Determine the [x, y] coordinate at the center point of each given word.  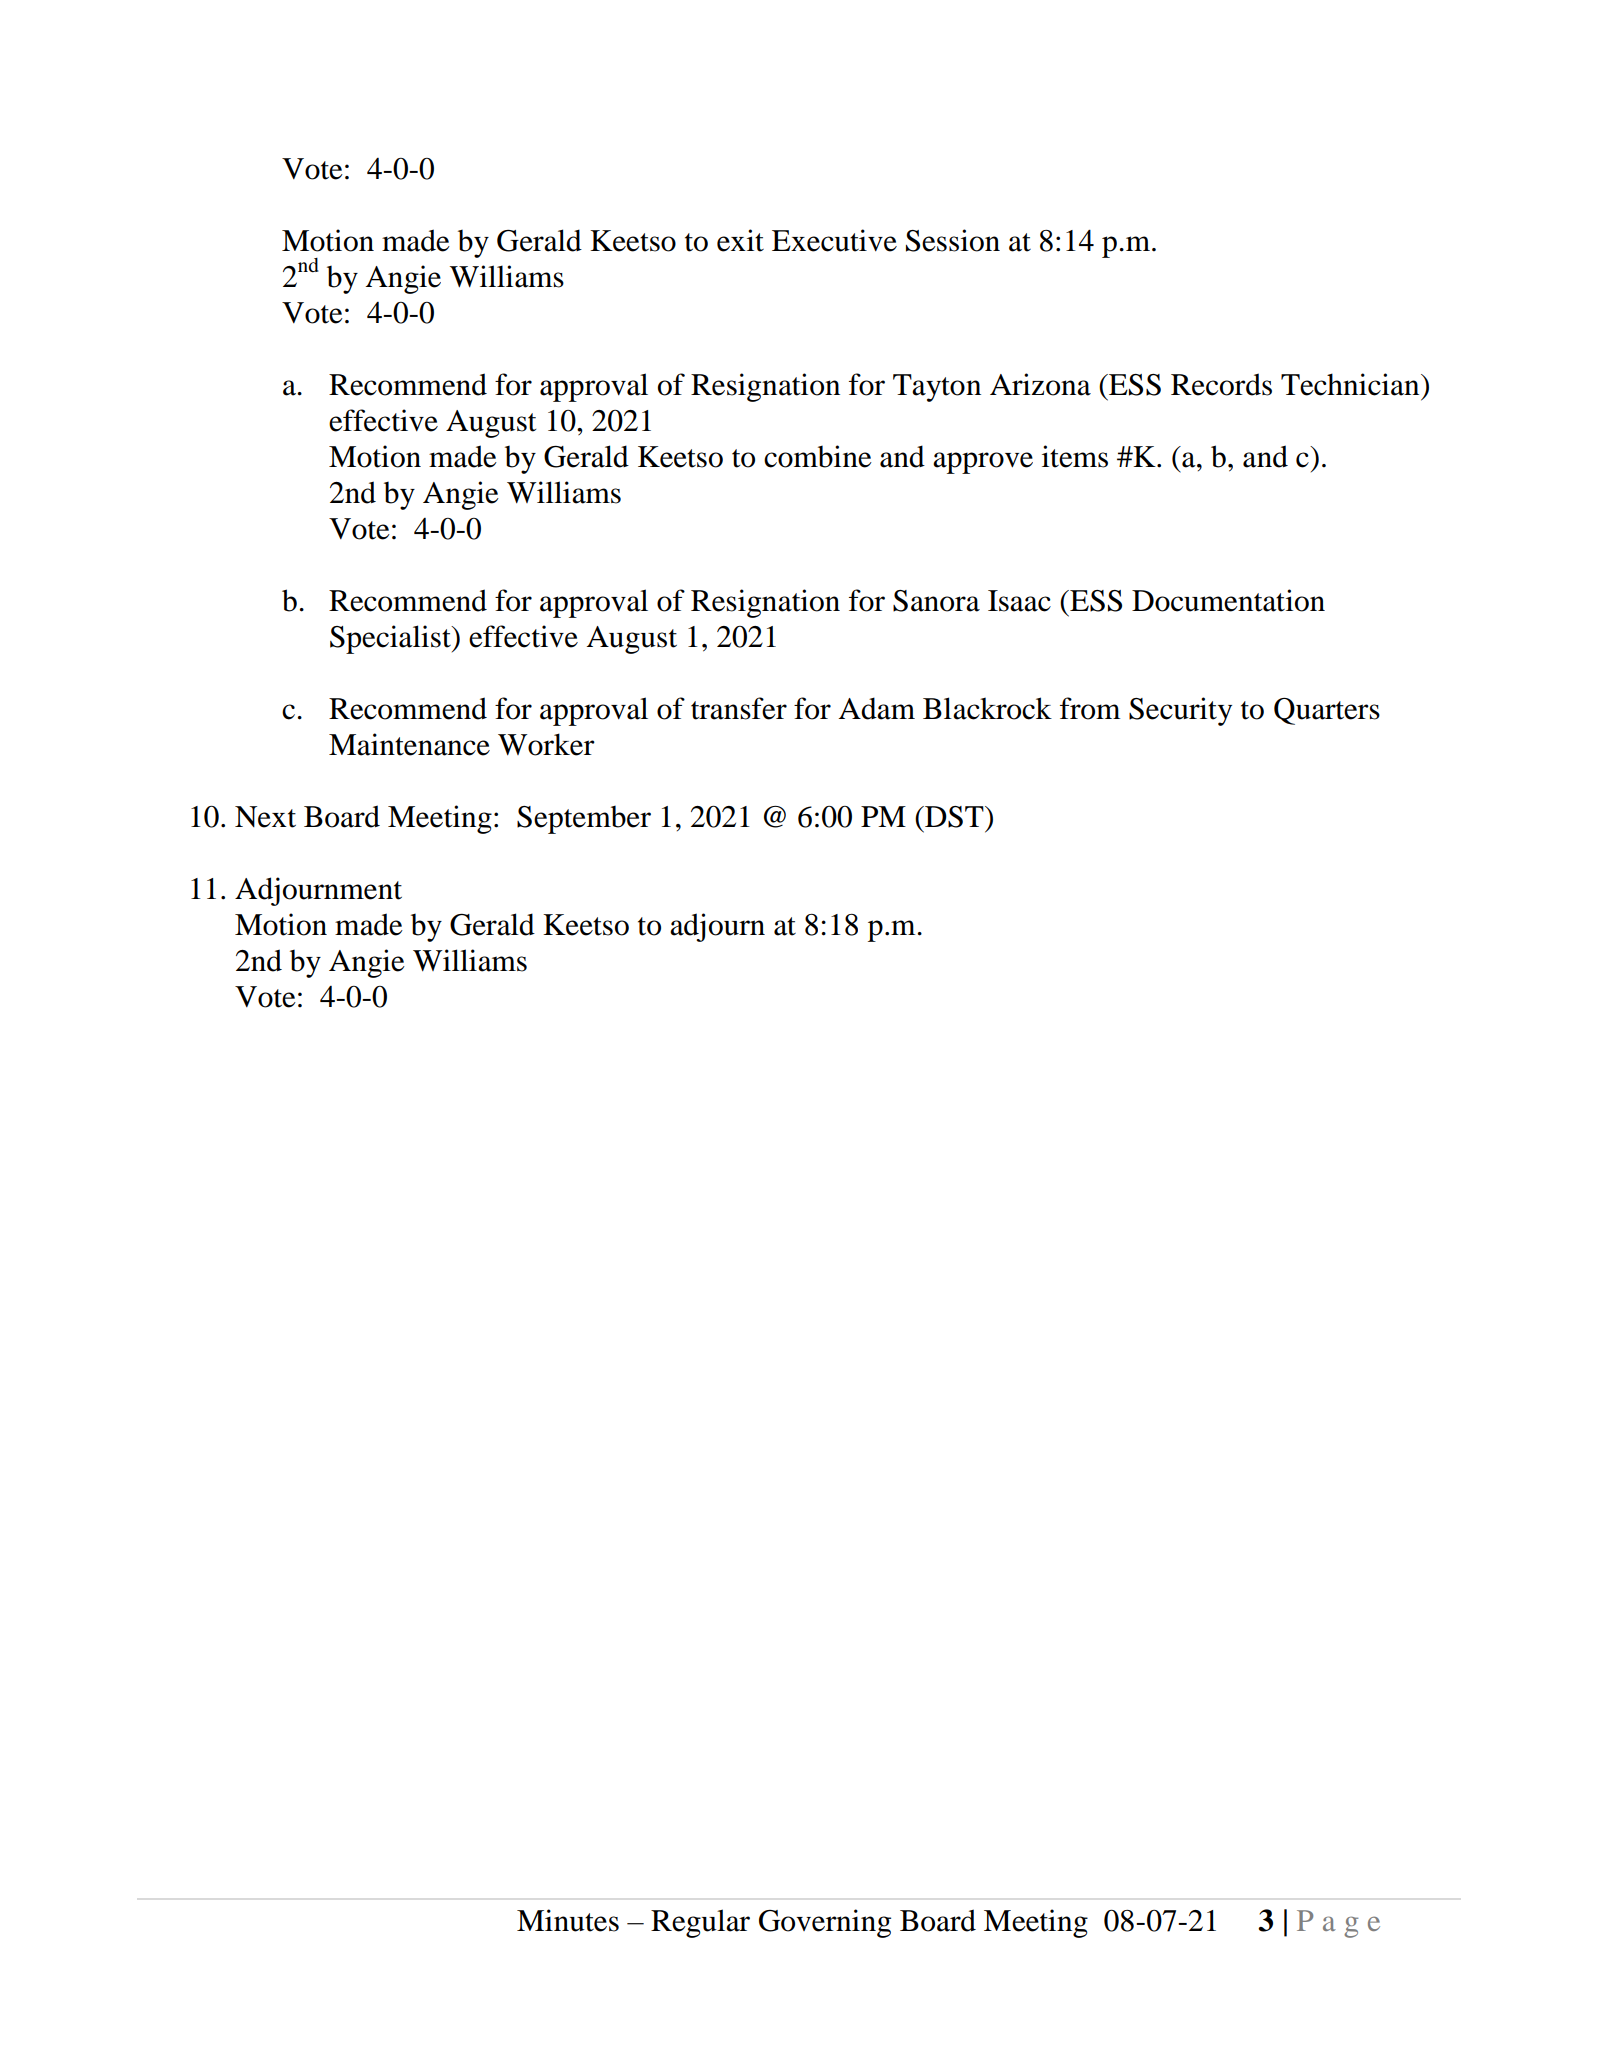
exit [740, 240]
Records [1221, 384]
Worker [546, 744]
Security [1180, 711]
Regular [700, 1923]
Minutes [568, 1920]
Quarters [1327, 711]
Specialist [391, 639]
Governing [825, 1923]
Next [265, 817]
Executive [834, 240]
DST [954, 817]
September [584, 820]
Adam [877, 708]
